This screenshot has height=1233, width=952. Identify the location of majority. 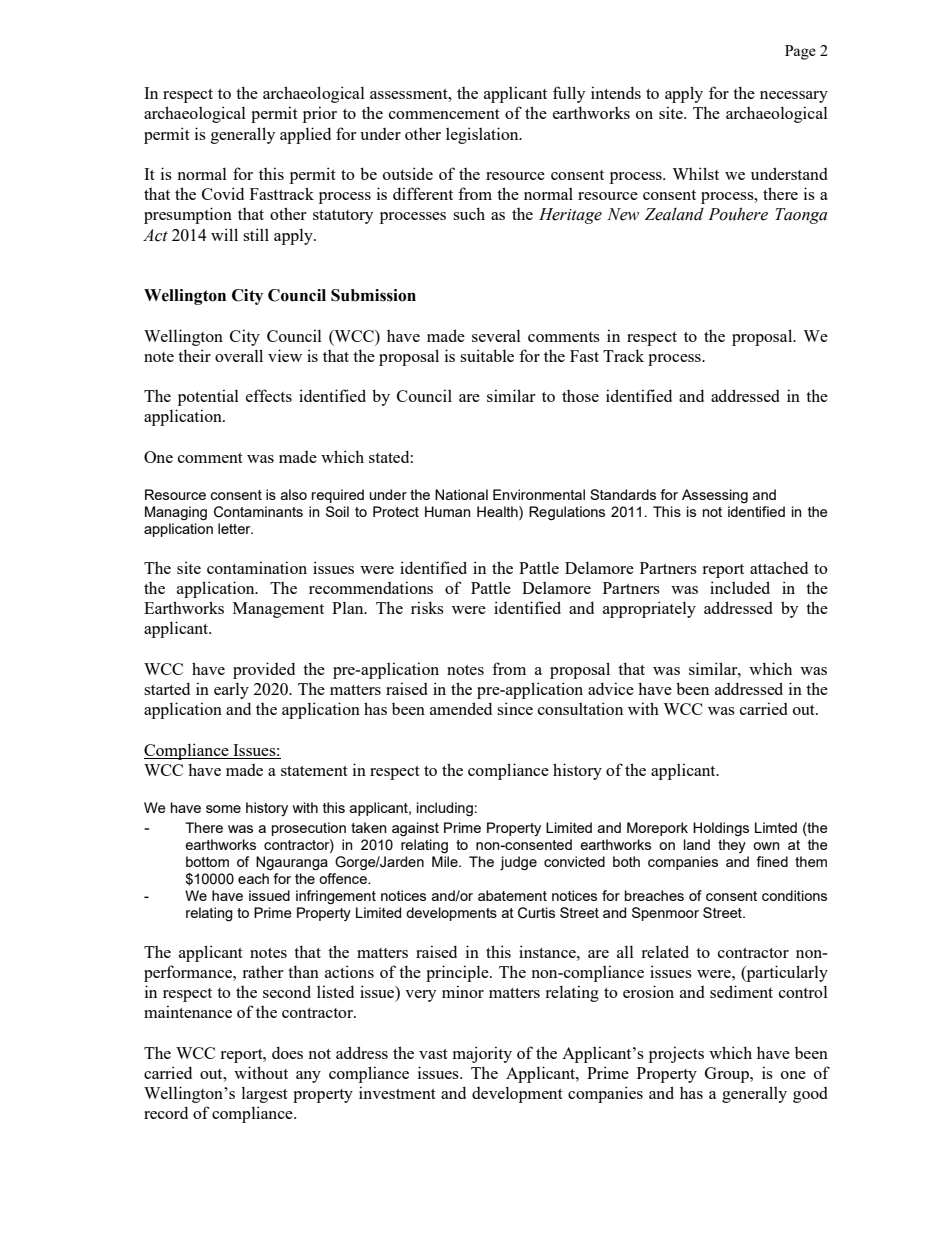
(482, 1054).
